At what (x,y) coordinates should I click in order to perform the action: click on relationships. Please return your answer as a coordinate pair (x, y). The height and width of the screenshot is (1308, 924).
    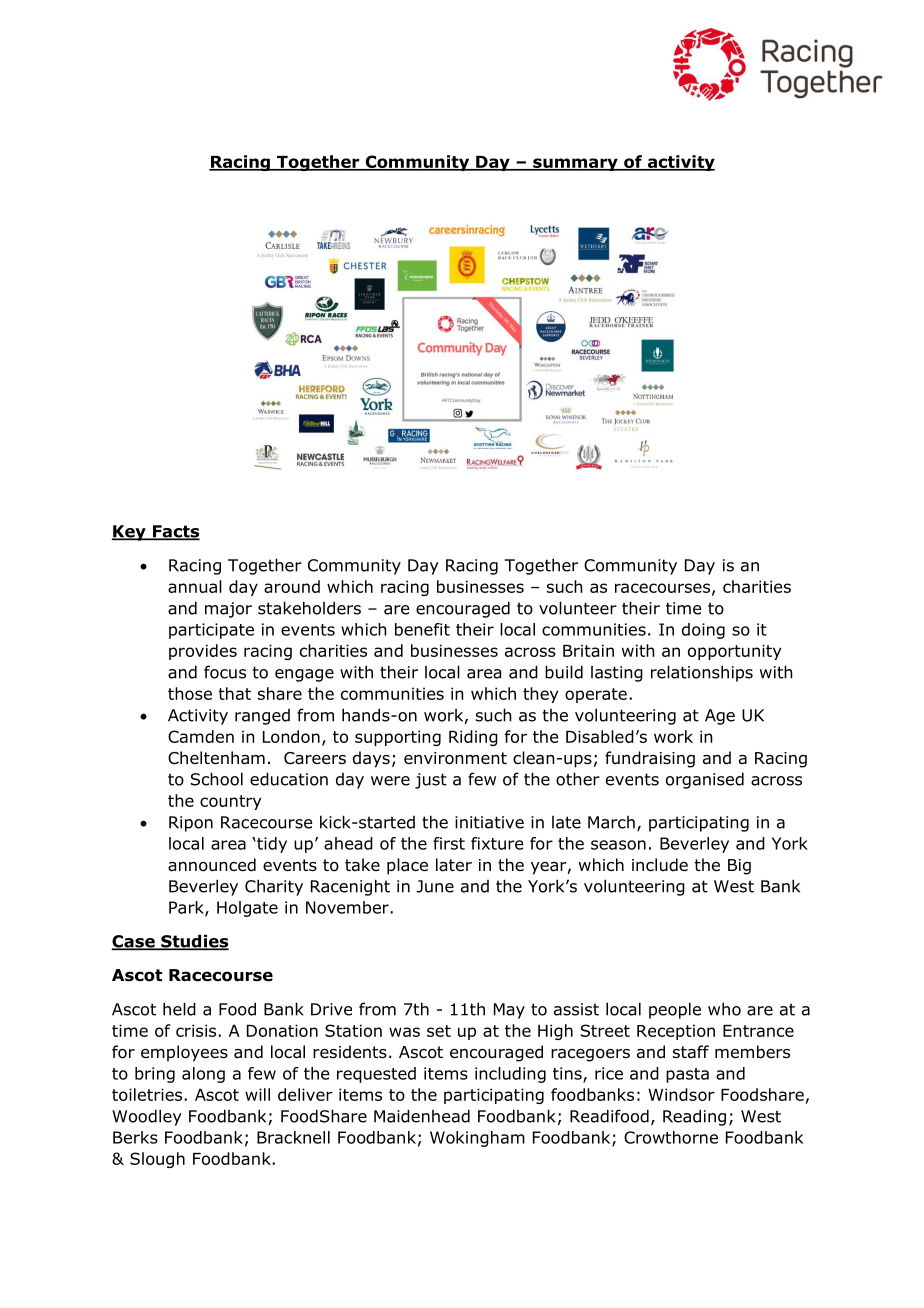
    Looking at the image, I should click on (702, 673).
